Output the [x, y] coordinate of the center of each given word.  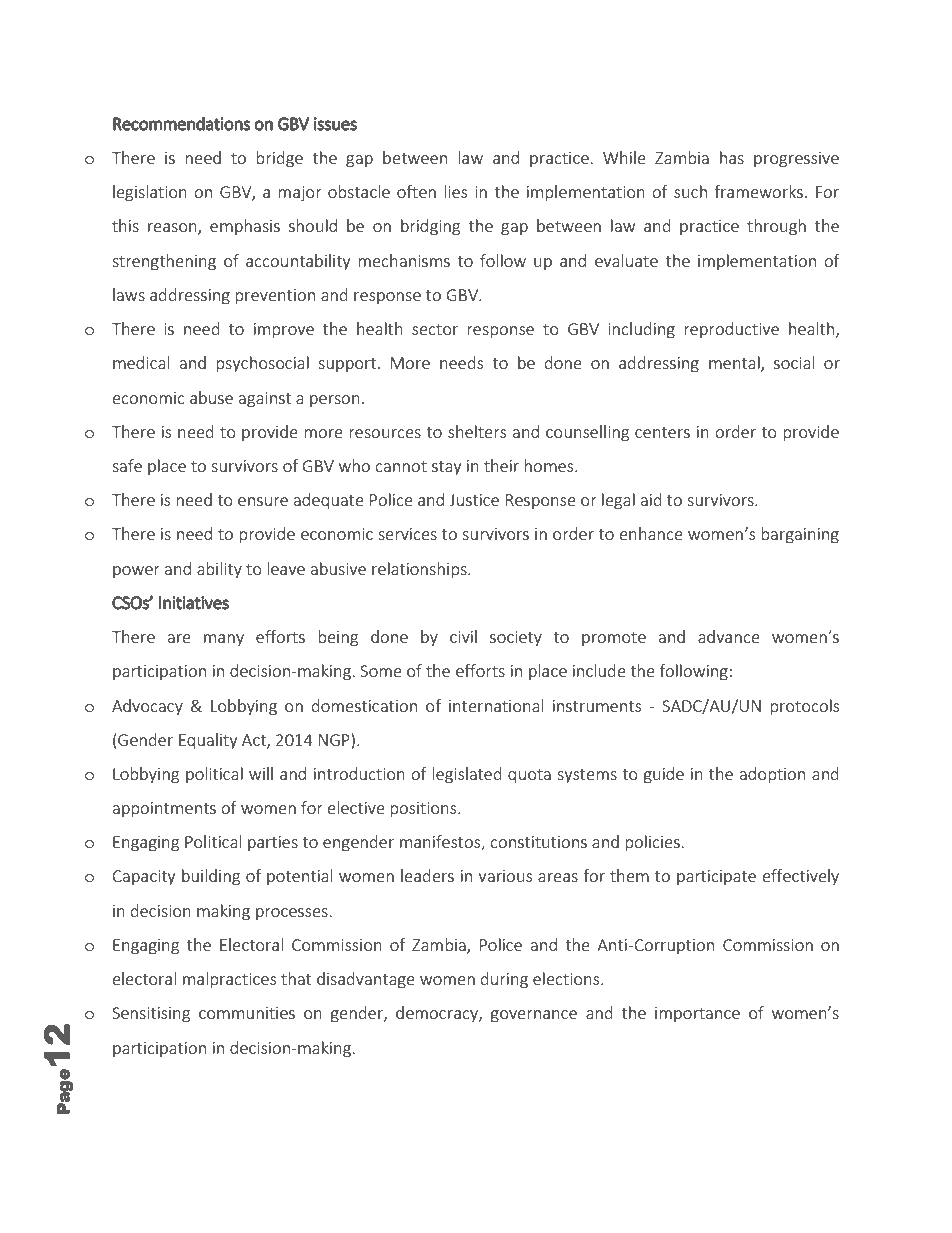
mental [735, 364]
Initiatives [194, 603]
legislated [467, 775]
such [690, 191]
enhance [651, 533]
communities [247, 1013]
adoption [772, 775]
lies [455, 191]
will [261, 773]
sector [435, 329]
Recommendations [181, 123]
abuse [211, 397]
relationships [420, 570]
